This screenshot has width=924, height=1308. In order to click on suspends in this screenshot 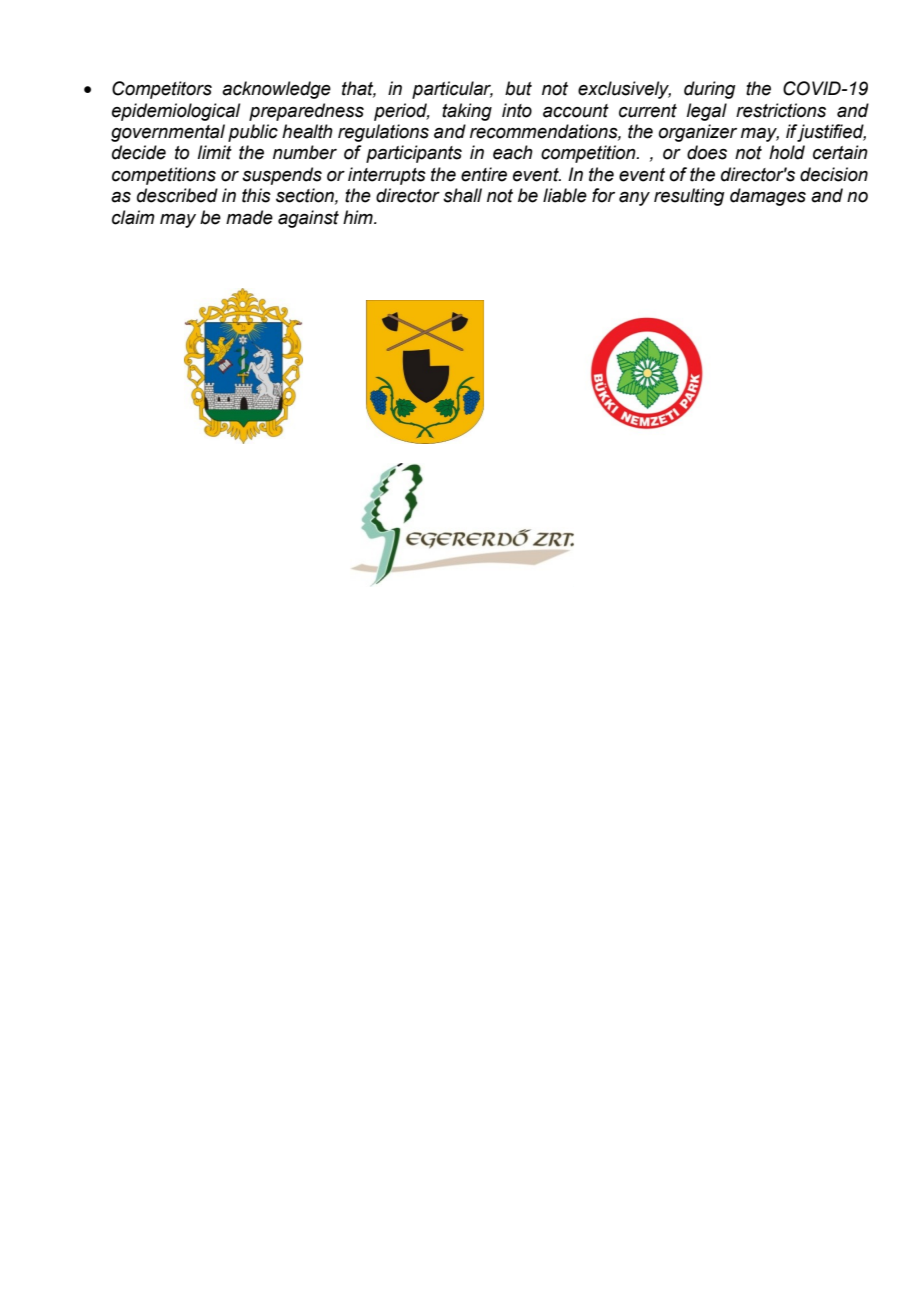, I will do `click(282, 176)`.
